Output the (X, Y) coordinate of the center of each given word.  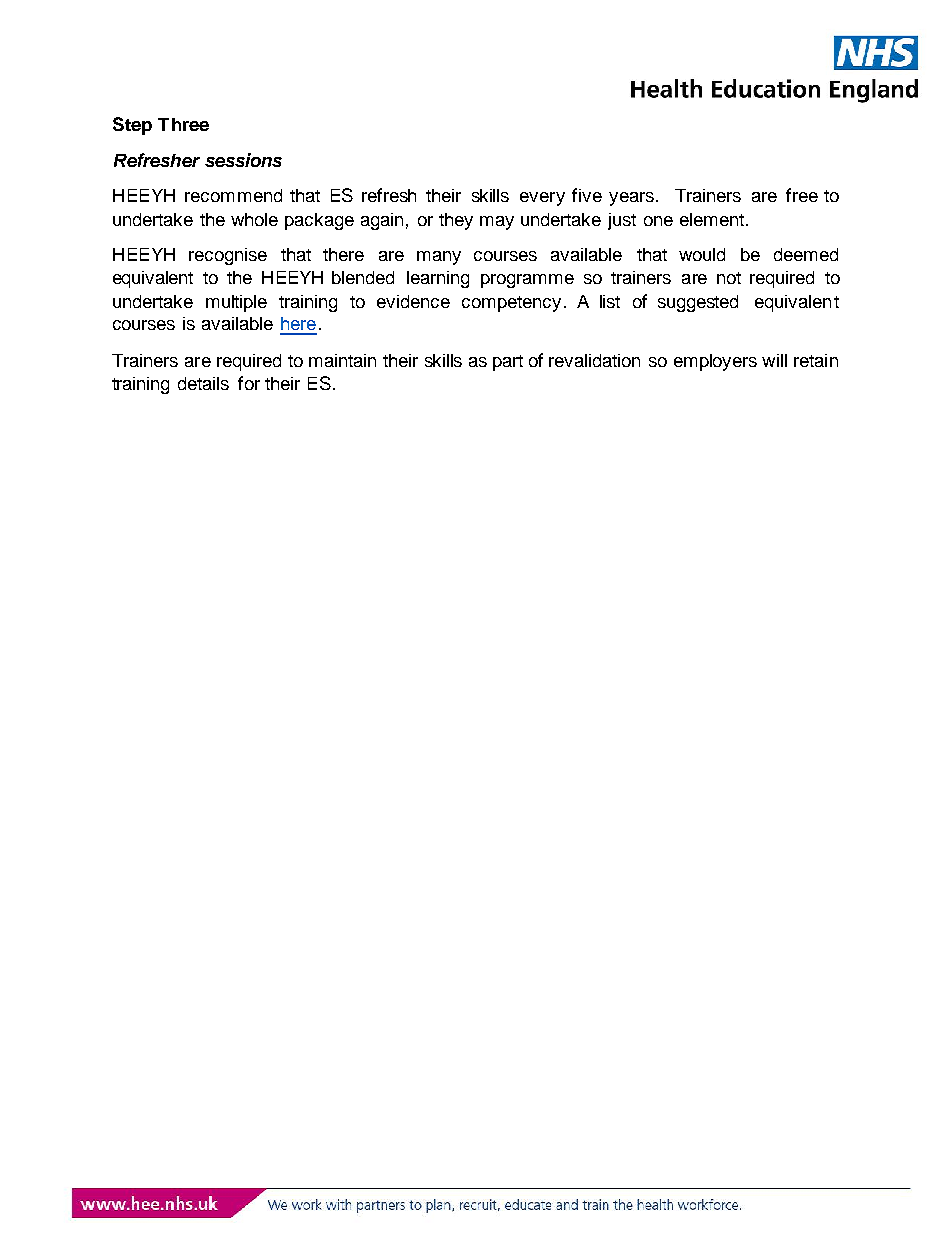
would (702, 254)
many (439, 258)
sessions (243, 160)
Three (183, 124)
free (802, 195)
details (203, 383)
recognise (228, 256)
